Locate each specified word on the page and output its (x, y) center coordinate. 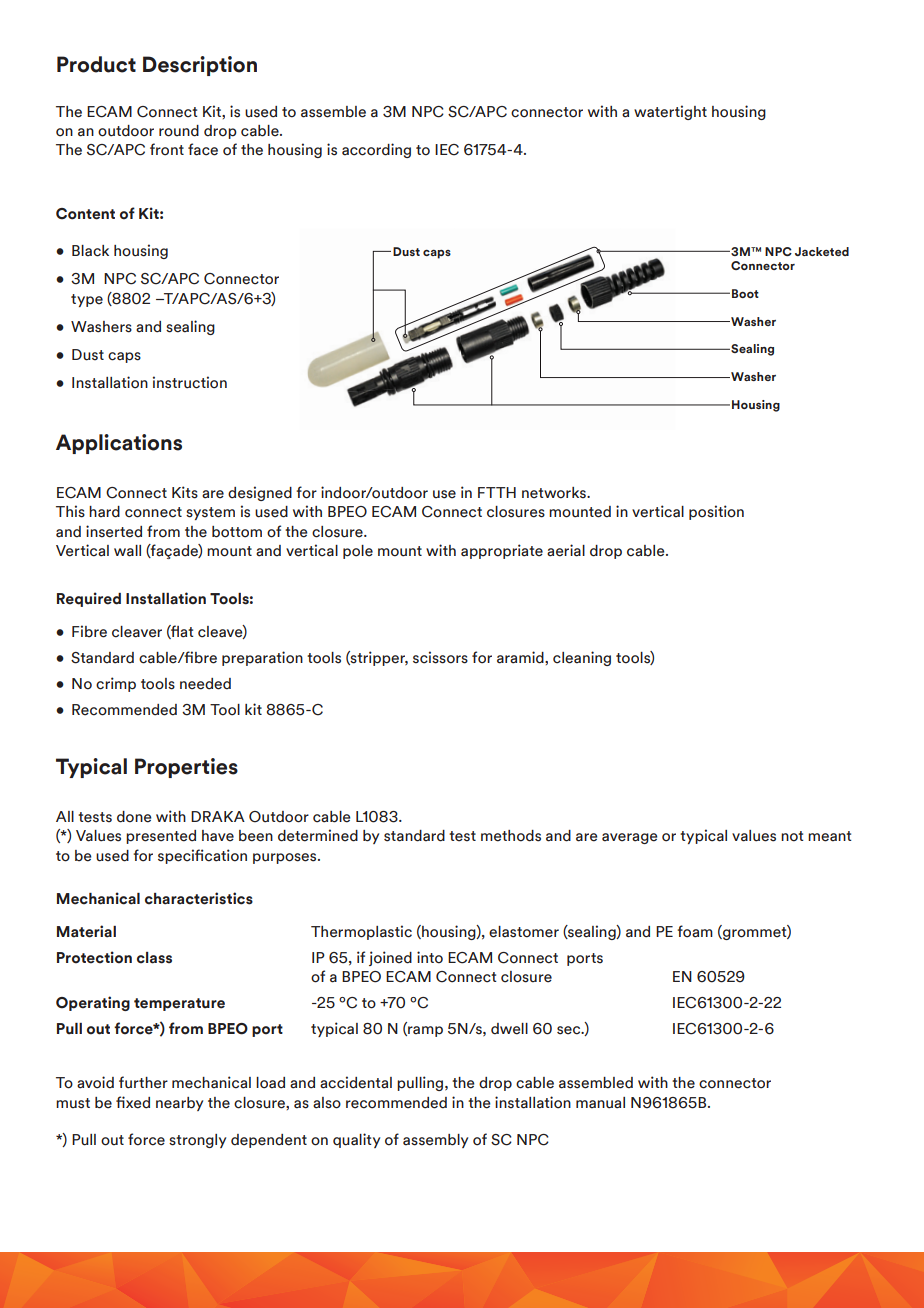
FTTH (497, 492)
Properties (186, 768)
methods (511, 836)
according (376, 150)
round (179, 131)
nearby (179, 1104)
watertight (670, 112)
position (716, 512)
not (792, 836)
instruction (190, 382)
